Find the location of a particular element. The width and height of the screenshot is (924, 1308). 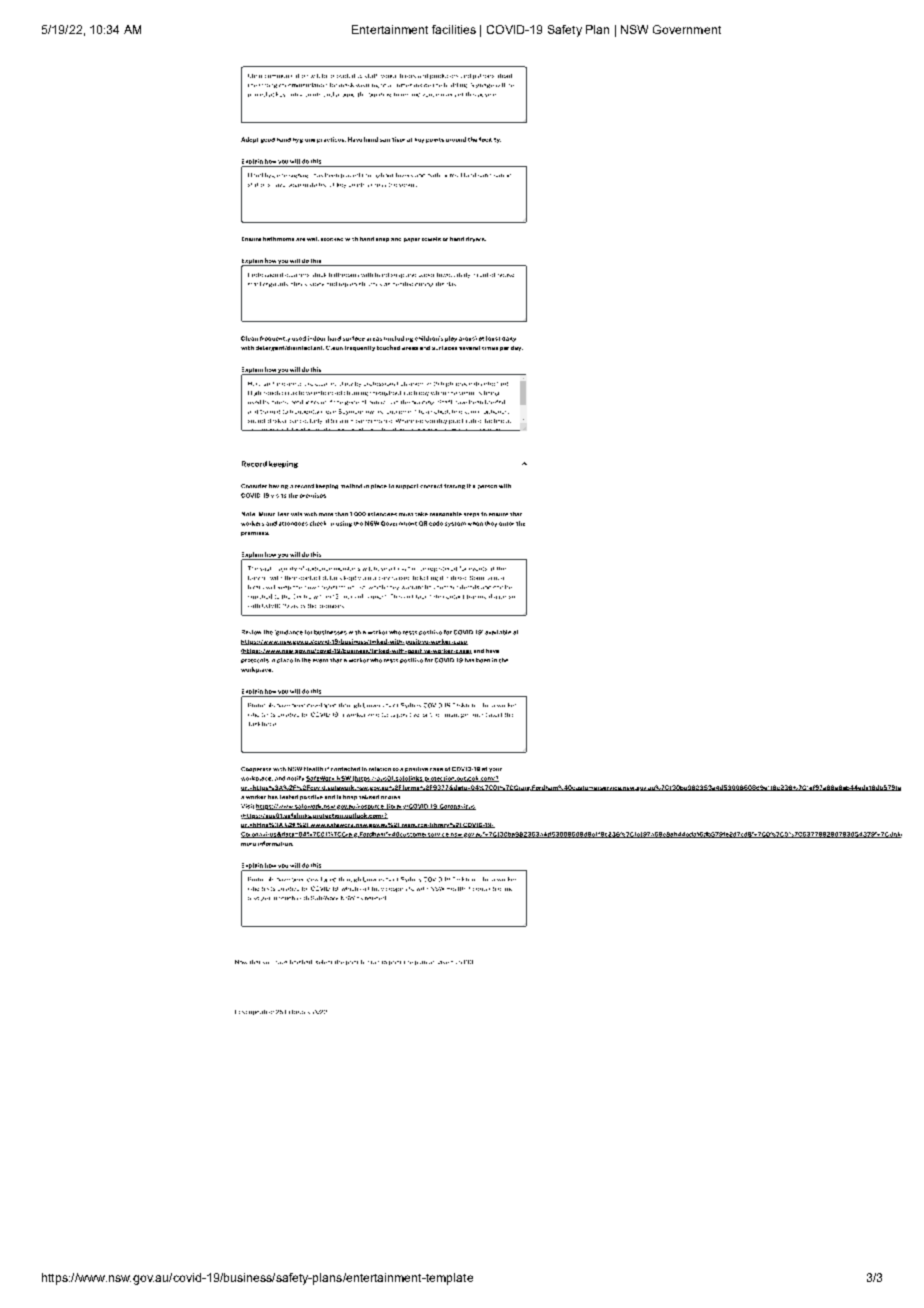

patrons is located at coordinates (483, 76).
